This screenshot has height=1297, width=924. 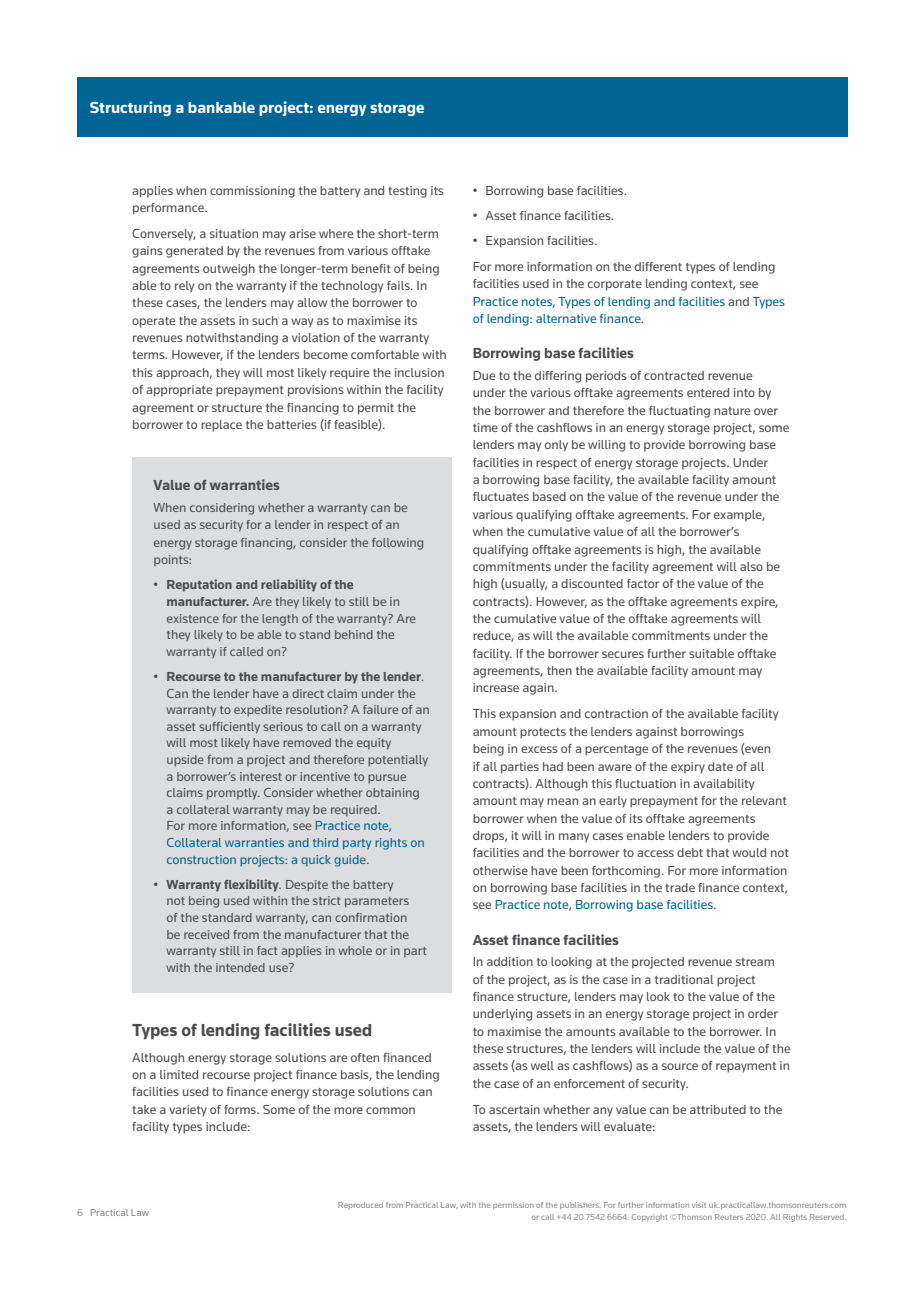 I want to click on addition, so click(x=510, y=961).
